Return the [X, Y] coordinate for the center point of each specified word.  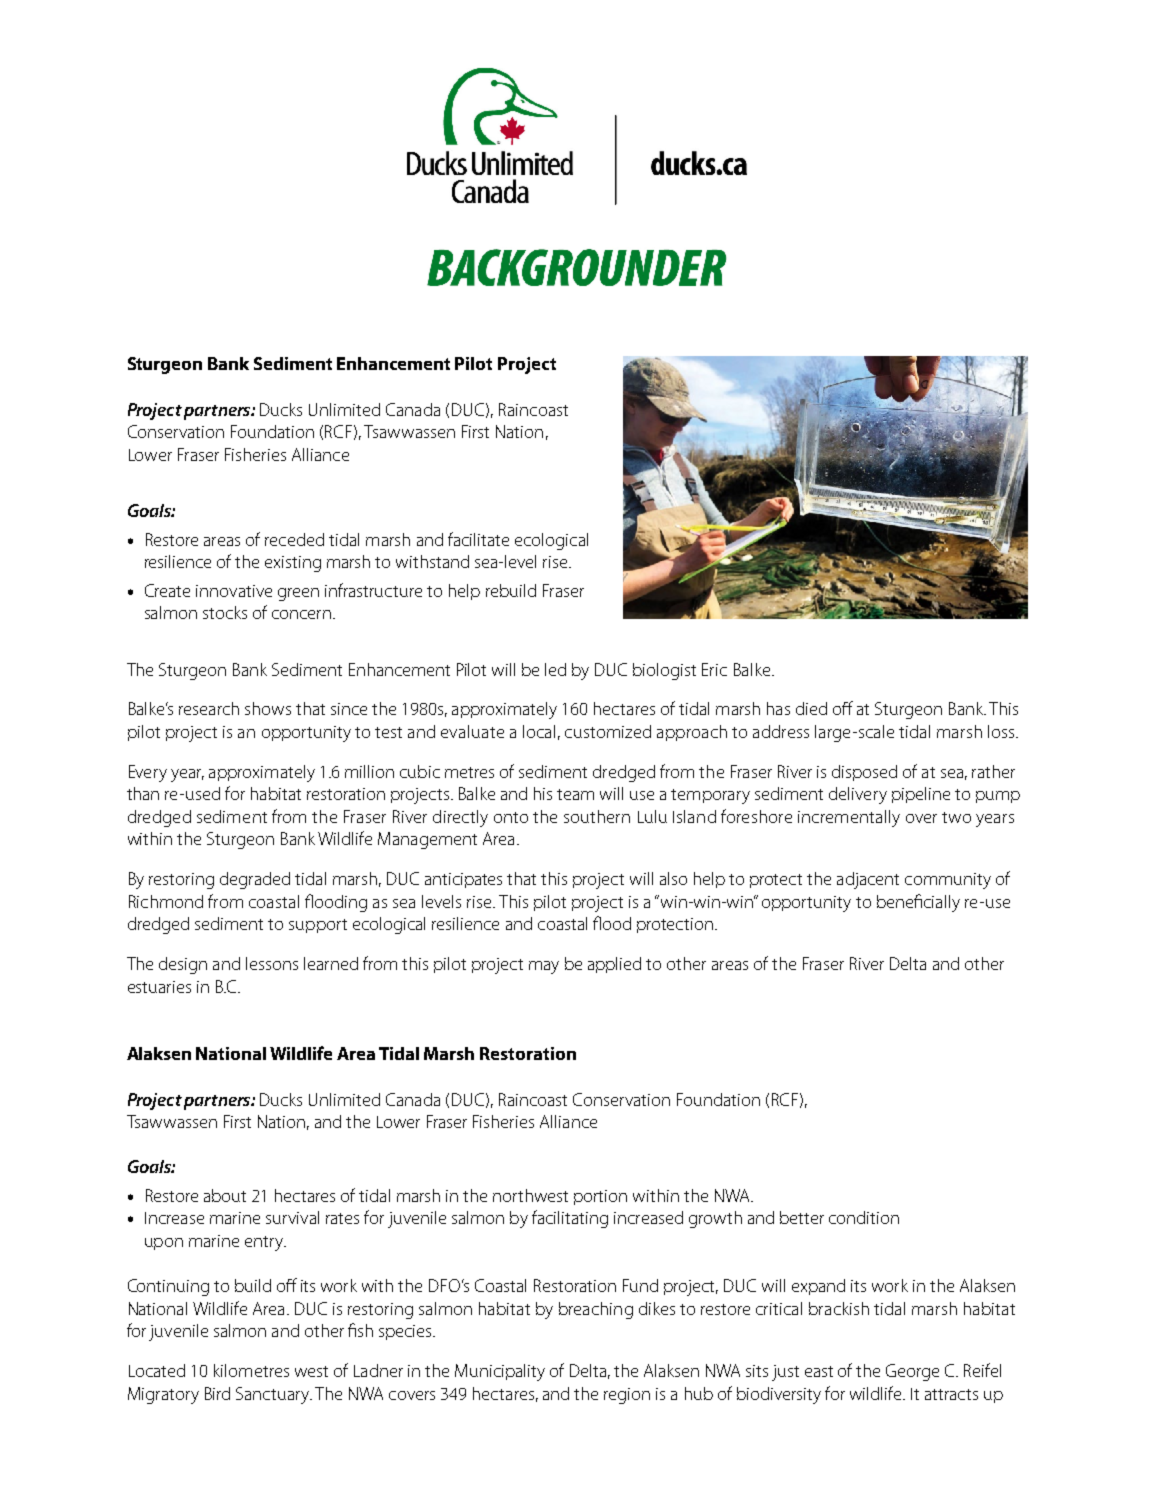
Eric [714, 669]
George [912, 1372]
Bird [217, 1393]
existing [293, 564]
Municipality [500, 1372]
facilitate [478, 539]
